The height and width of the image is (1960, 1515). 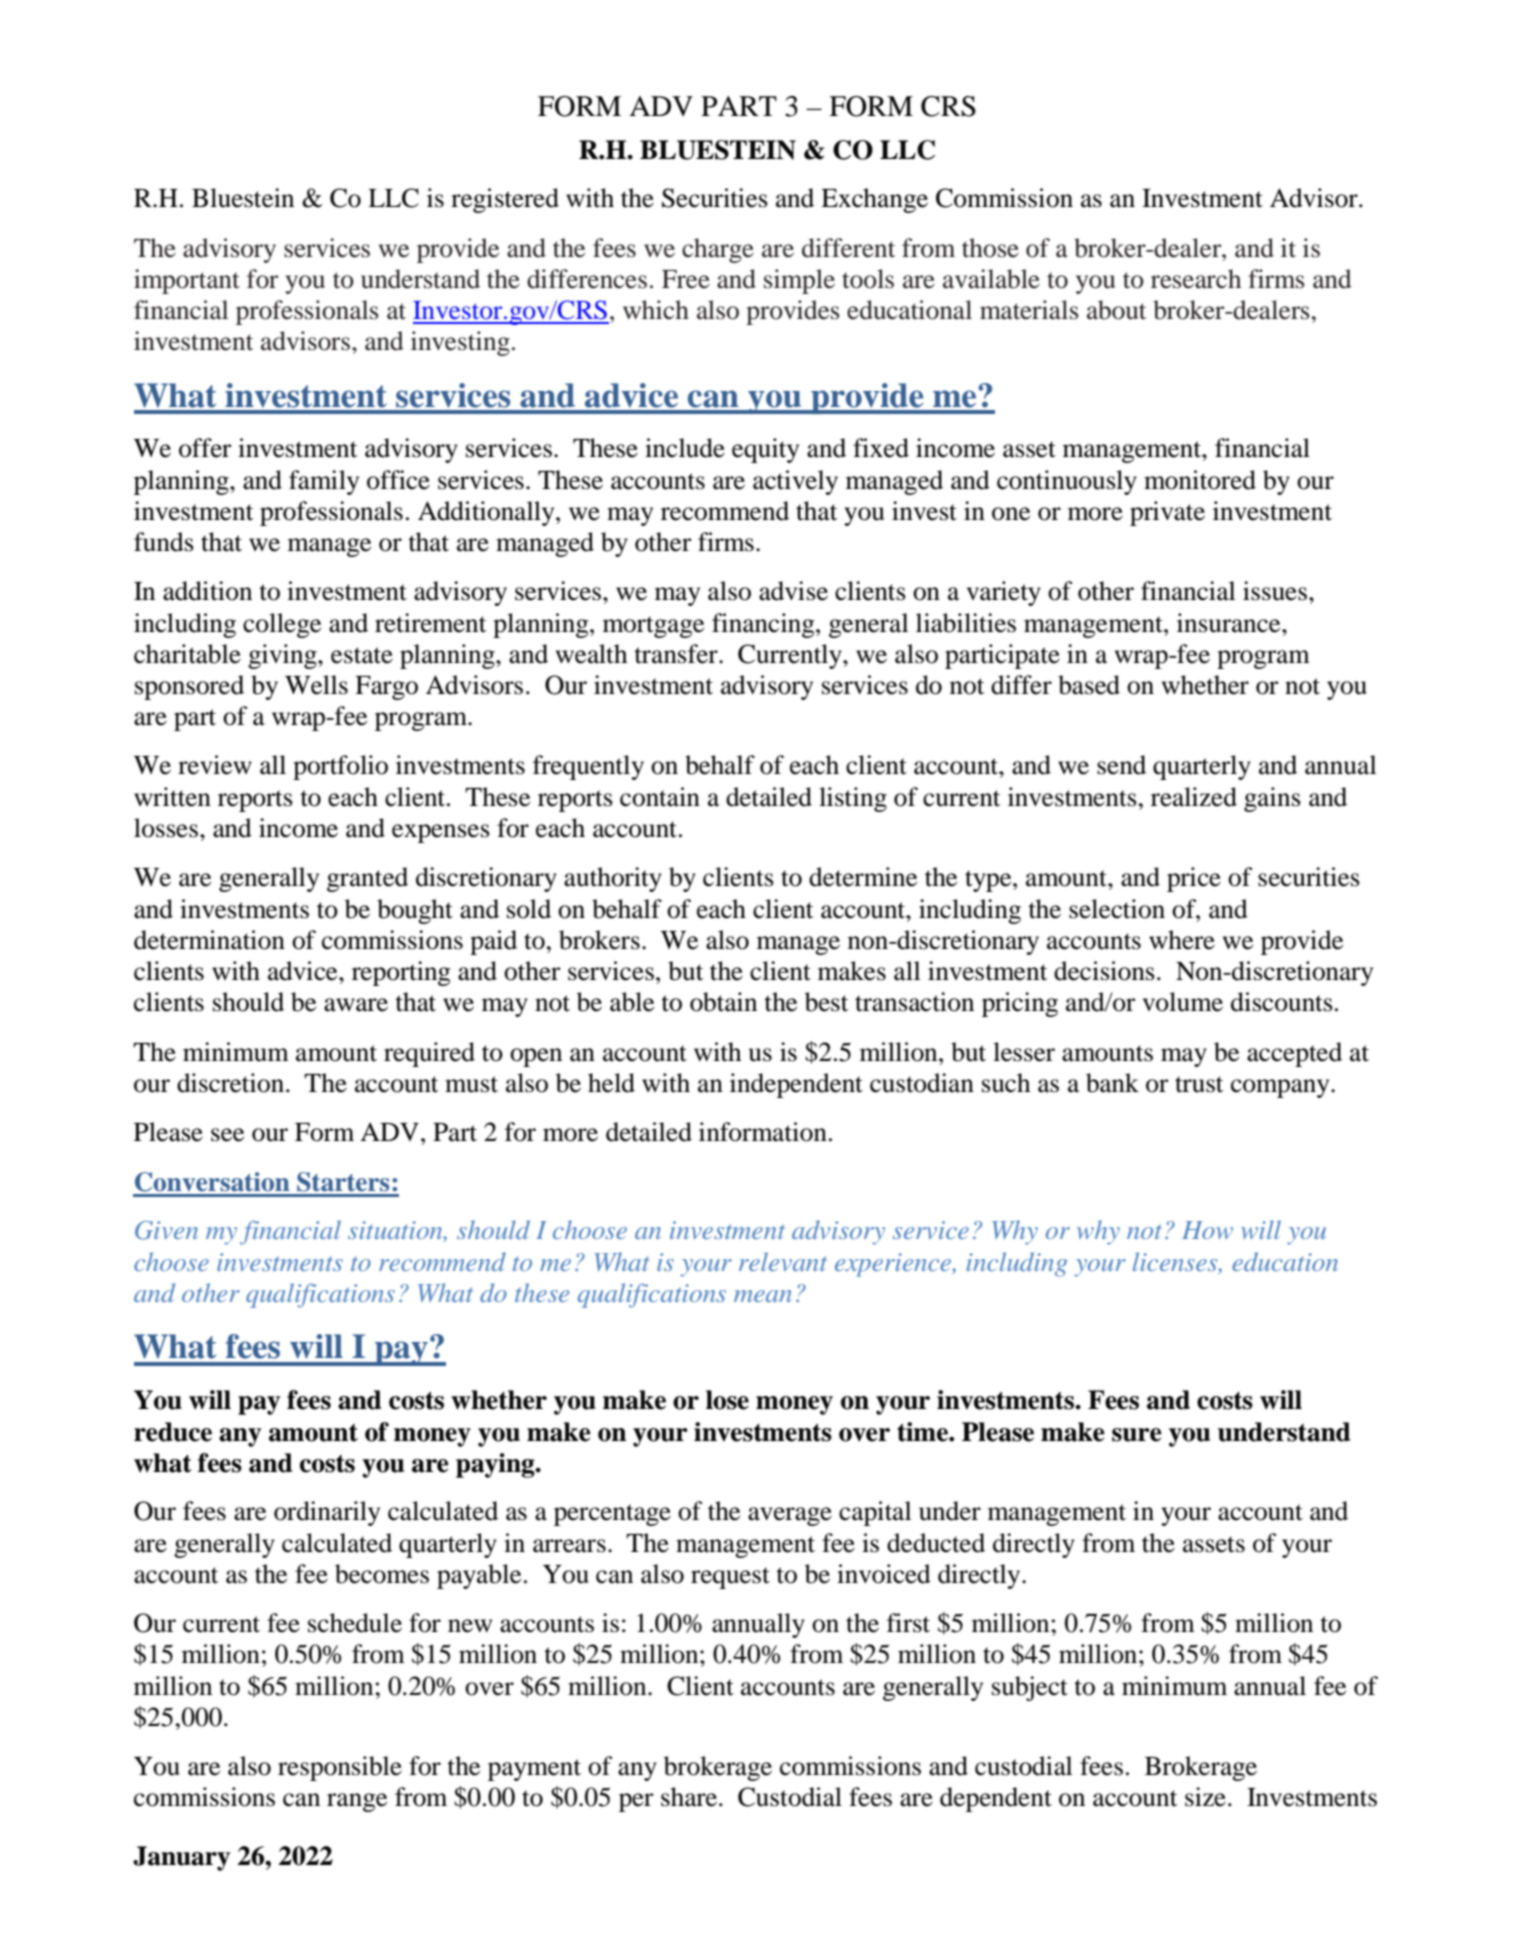 I want to click on college, so click(x=282, y=625).
